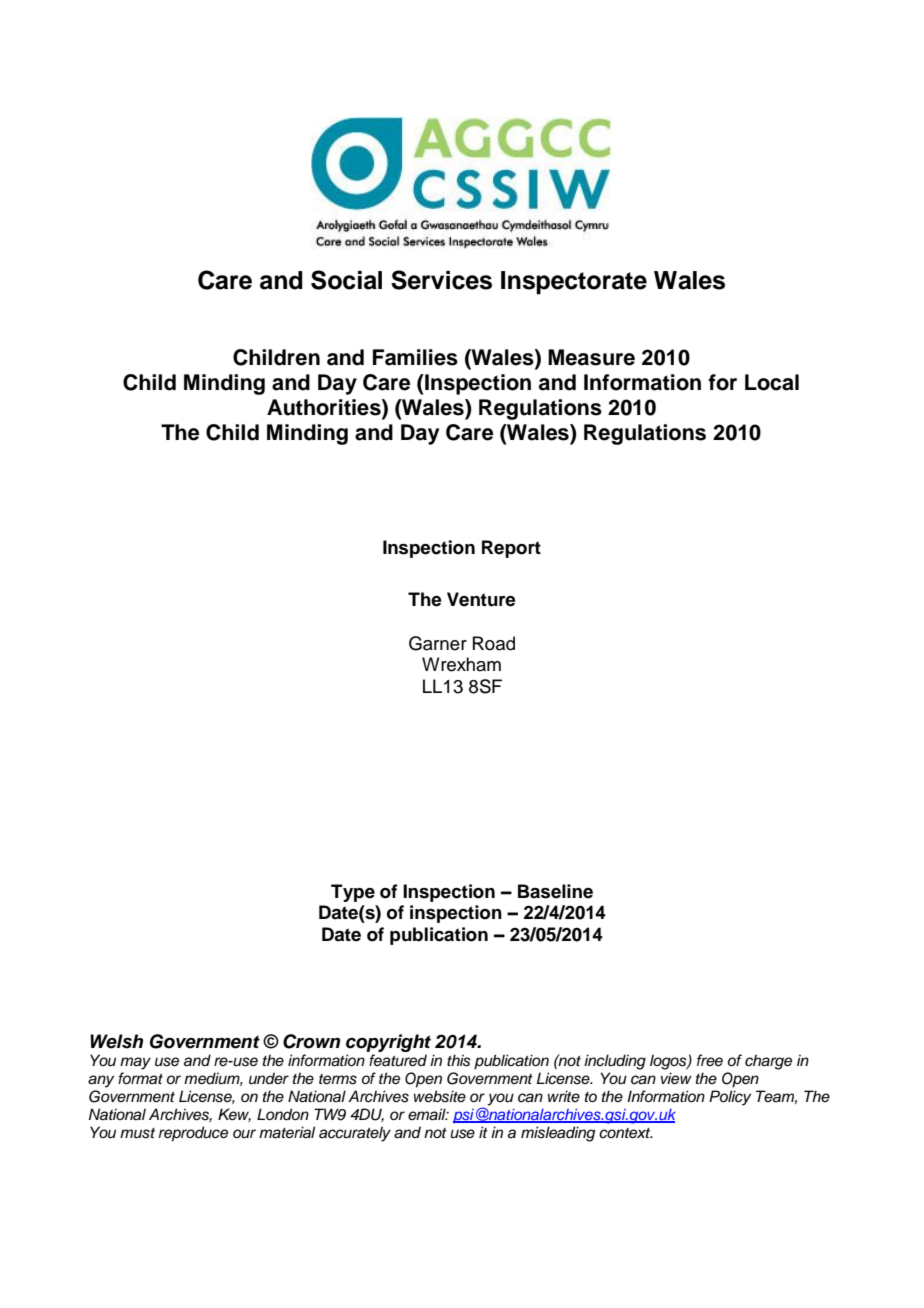 Image resolution: width=924 pixels, height=1308 pixels. Describe the element at coordinates (494, 643) in the screenshot. I see `Road` at that location.
